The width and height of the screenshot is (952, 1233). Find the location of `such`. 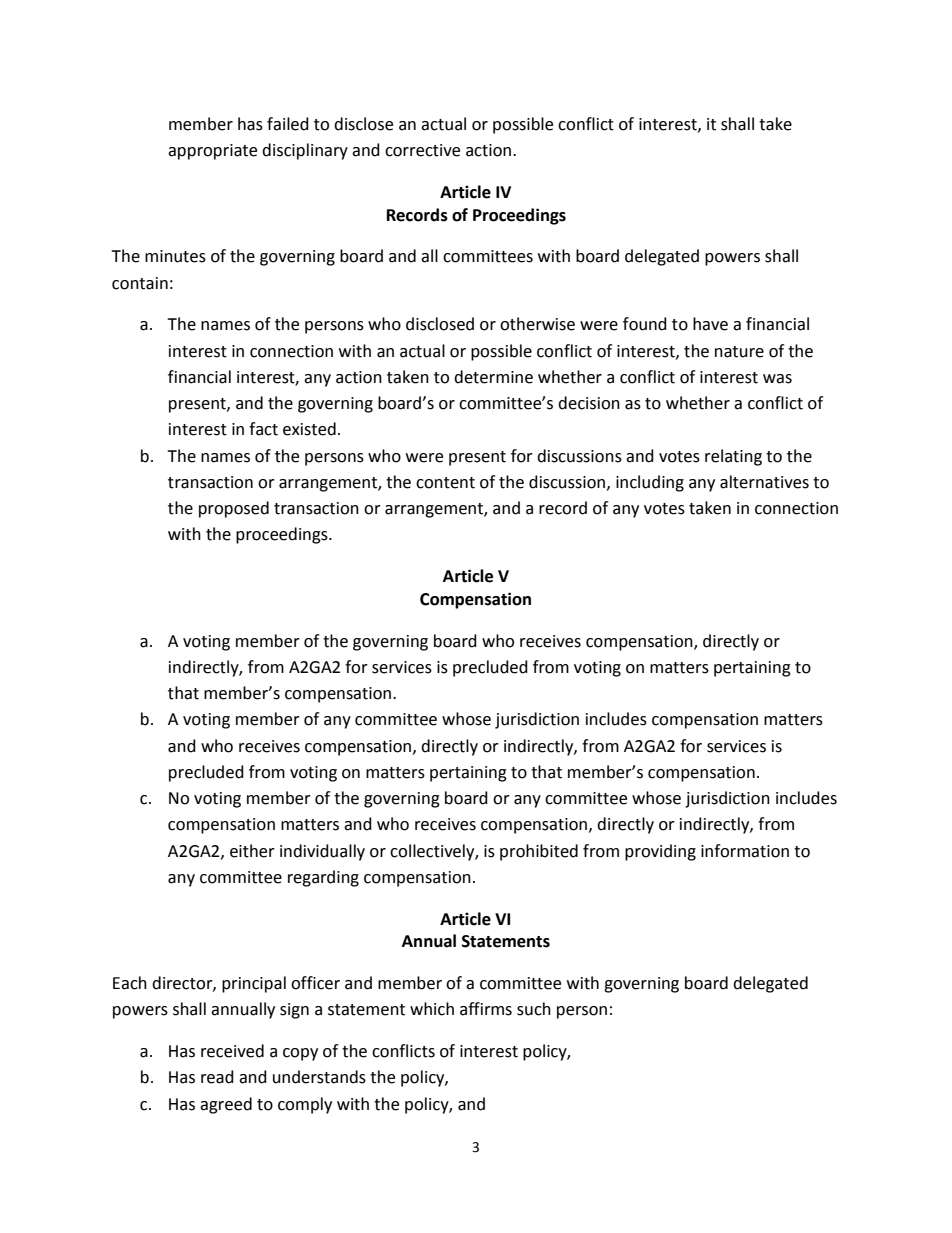

such is located at coordinates (534, 1009).
